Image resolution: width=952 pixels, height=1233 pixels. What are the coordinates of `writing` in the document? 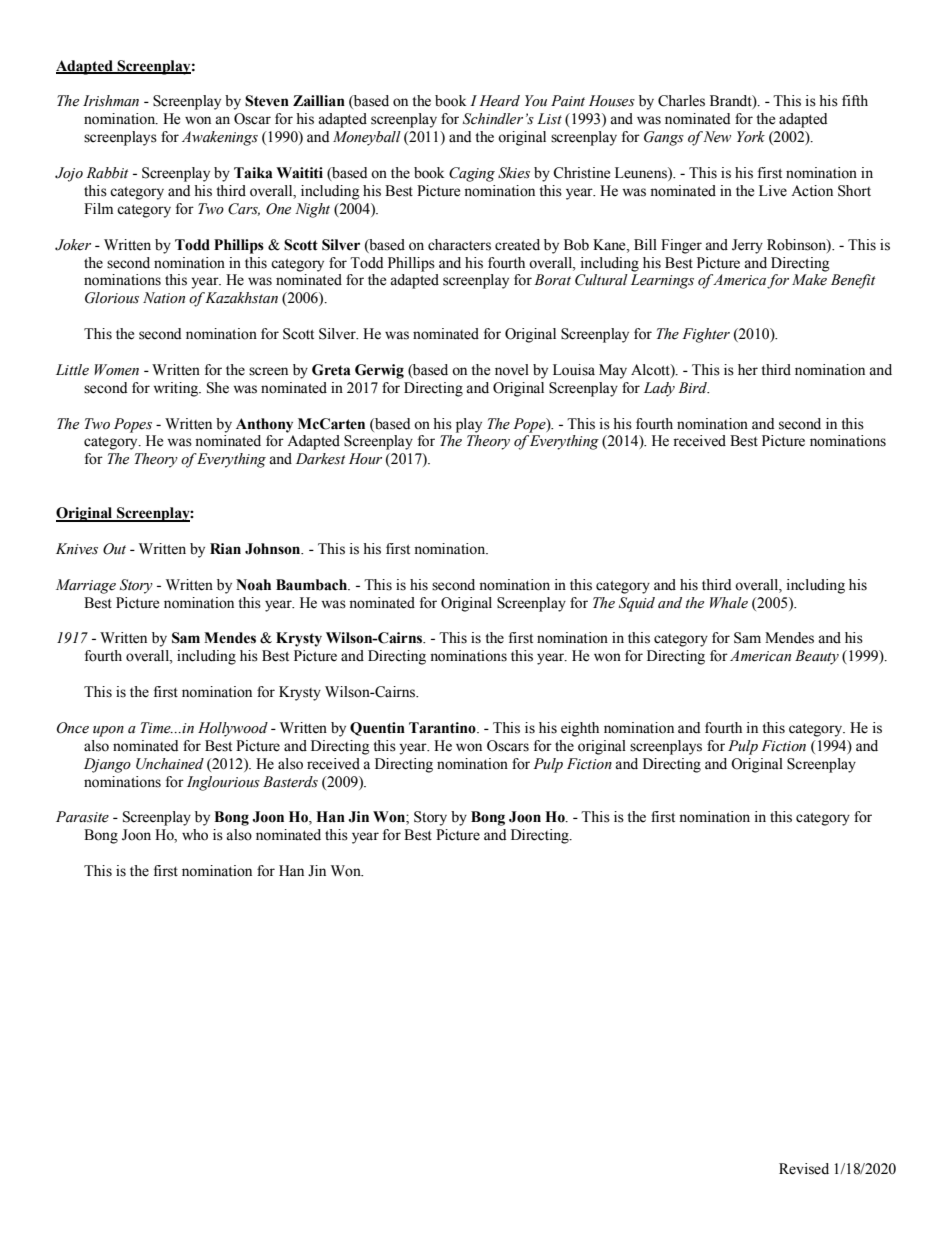 It's located at (176, 389).
